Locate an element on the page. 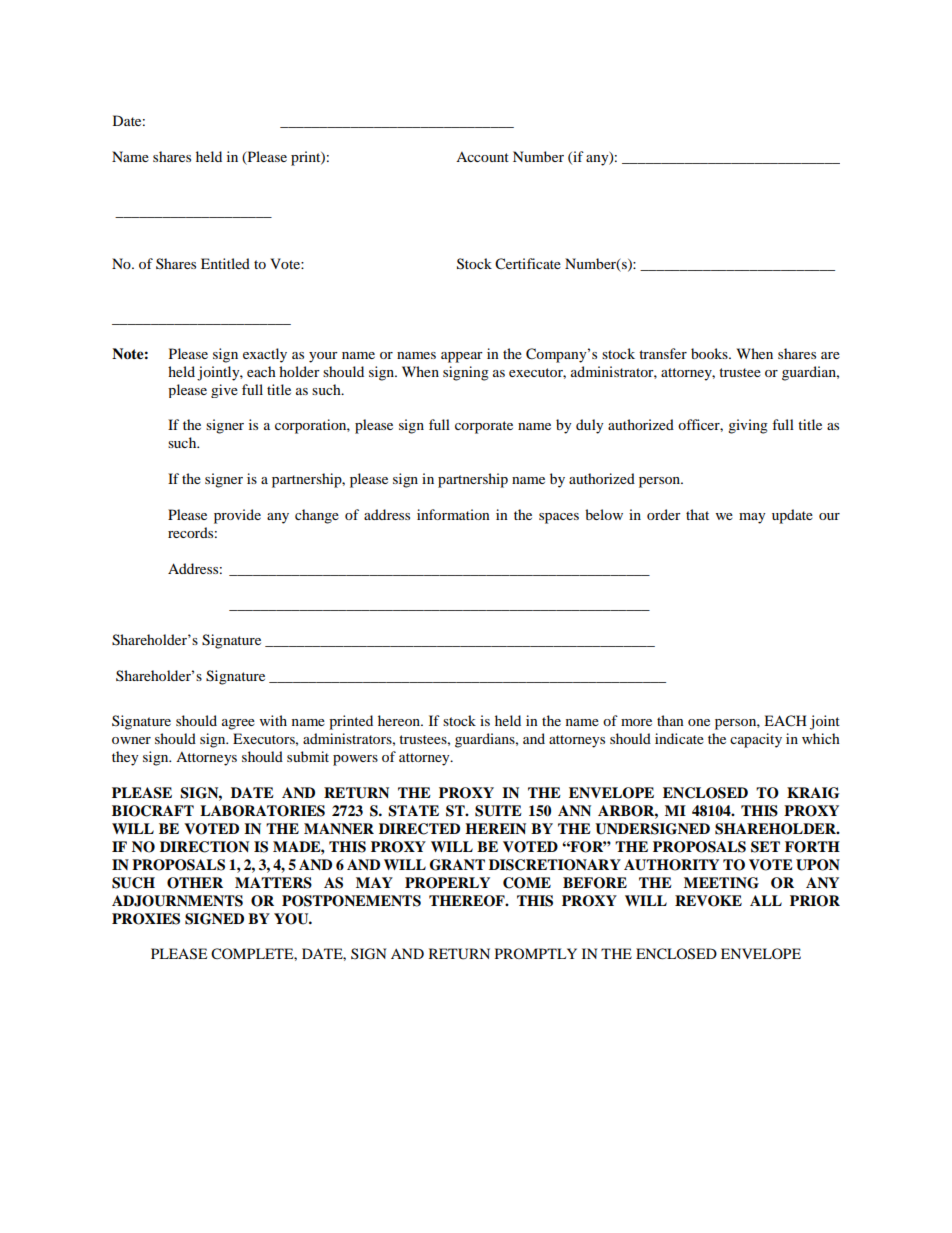  PROXIES is located at coordinates (146, 919).
